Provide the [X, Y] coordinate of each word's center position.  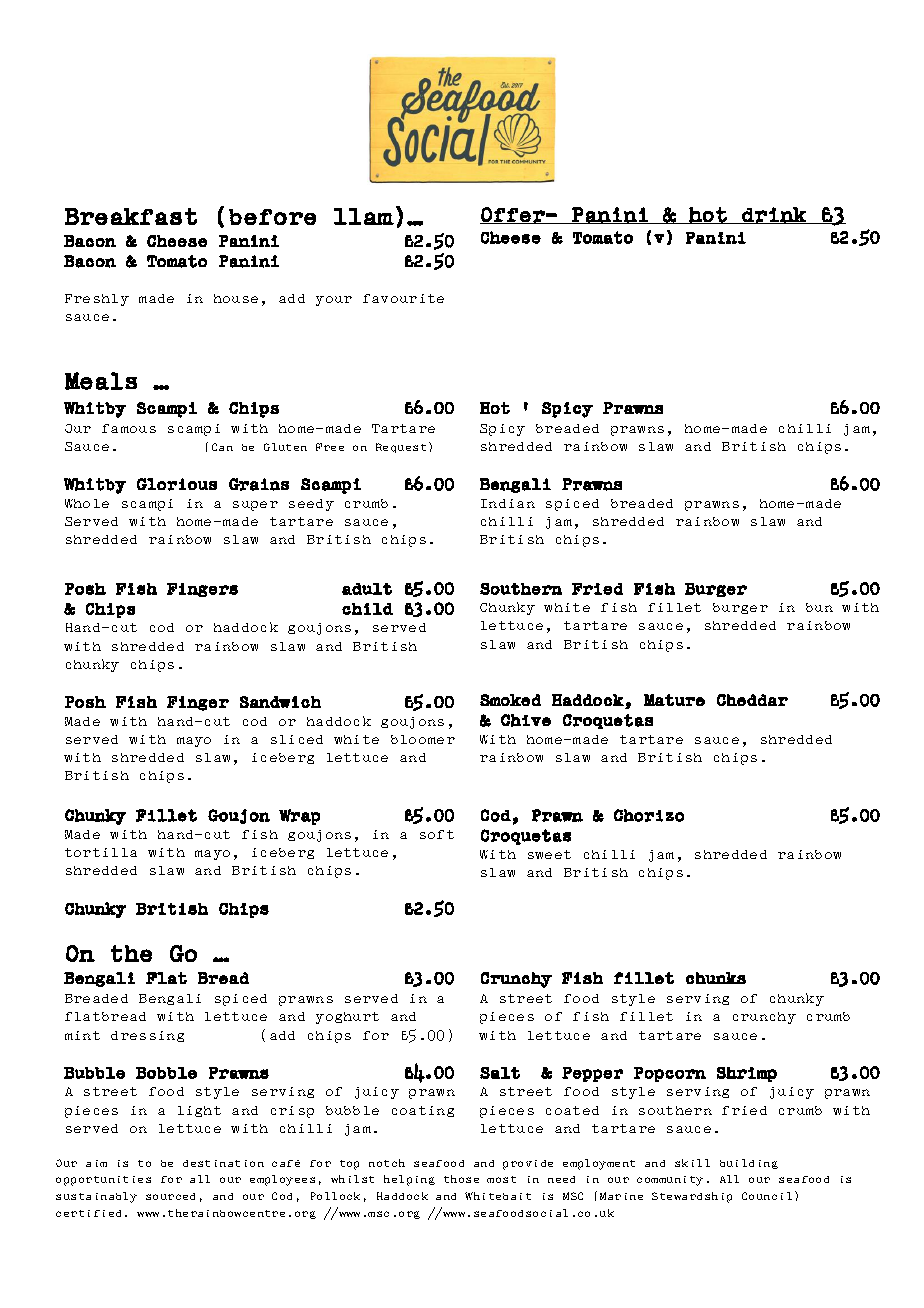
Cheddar [752, 700]
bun [819, 607]
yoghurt [347, 1018]
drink [774, 215]
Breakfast [131, 216]
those [461, 1179]
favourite [403, 298]
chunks [716, 978]
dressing [147, 1036]
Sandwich [280, 702]
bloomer [423, 739]
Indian [508, 503]
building [749, 1164]
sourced [170, 1196]
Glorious [177, 484]
